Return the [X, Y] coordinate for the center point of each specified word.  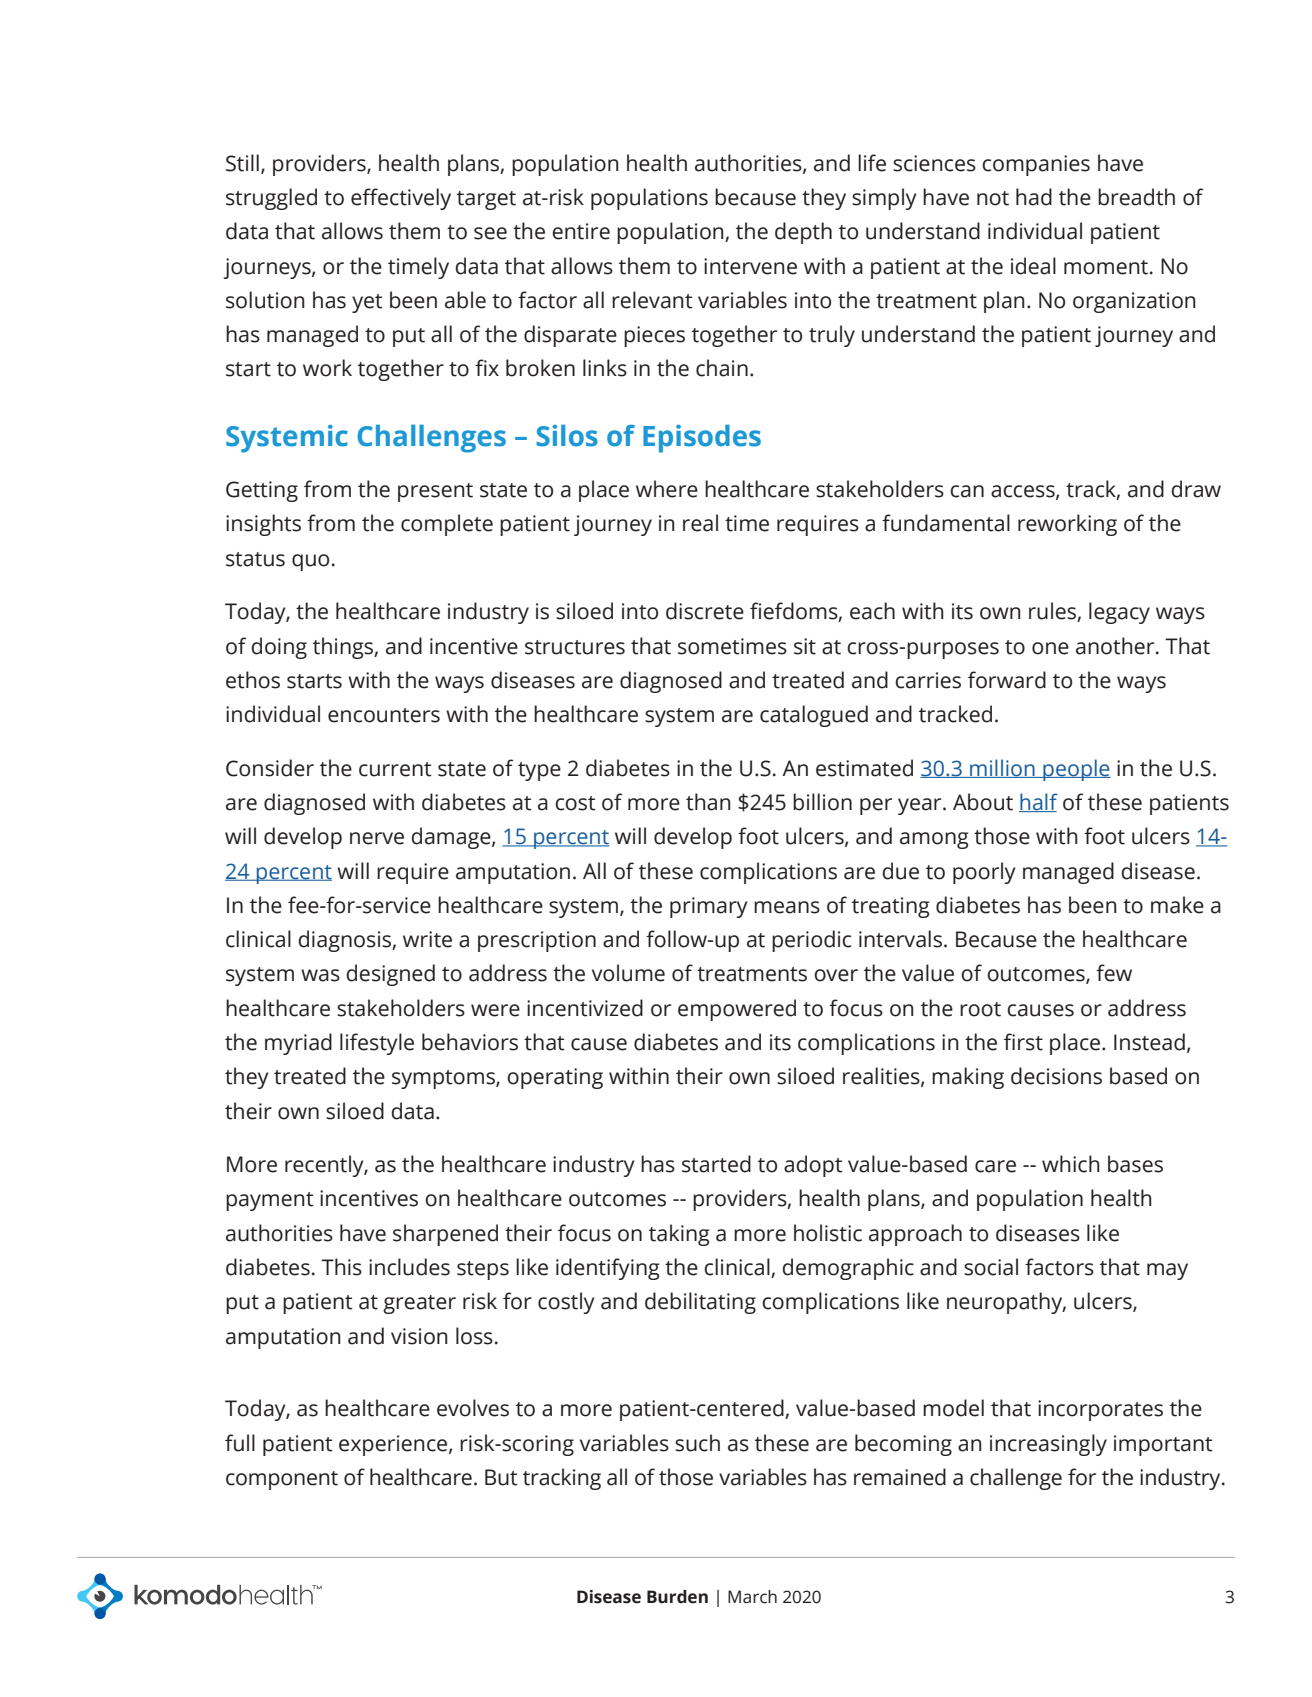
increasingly [1048, 1445]
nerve [377, 838]
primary [709, 907]
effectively [401, 199]
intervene [750, 266]
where [667, 489]
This [341, 1267]
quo [310, 562]
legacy [1119, 613]
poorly [984, 873]
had [1034, 197]
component [282, 1480]
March [752, 1597]
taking [679, 1235]
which [1071, 1164]
